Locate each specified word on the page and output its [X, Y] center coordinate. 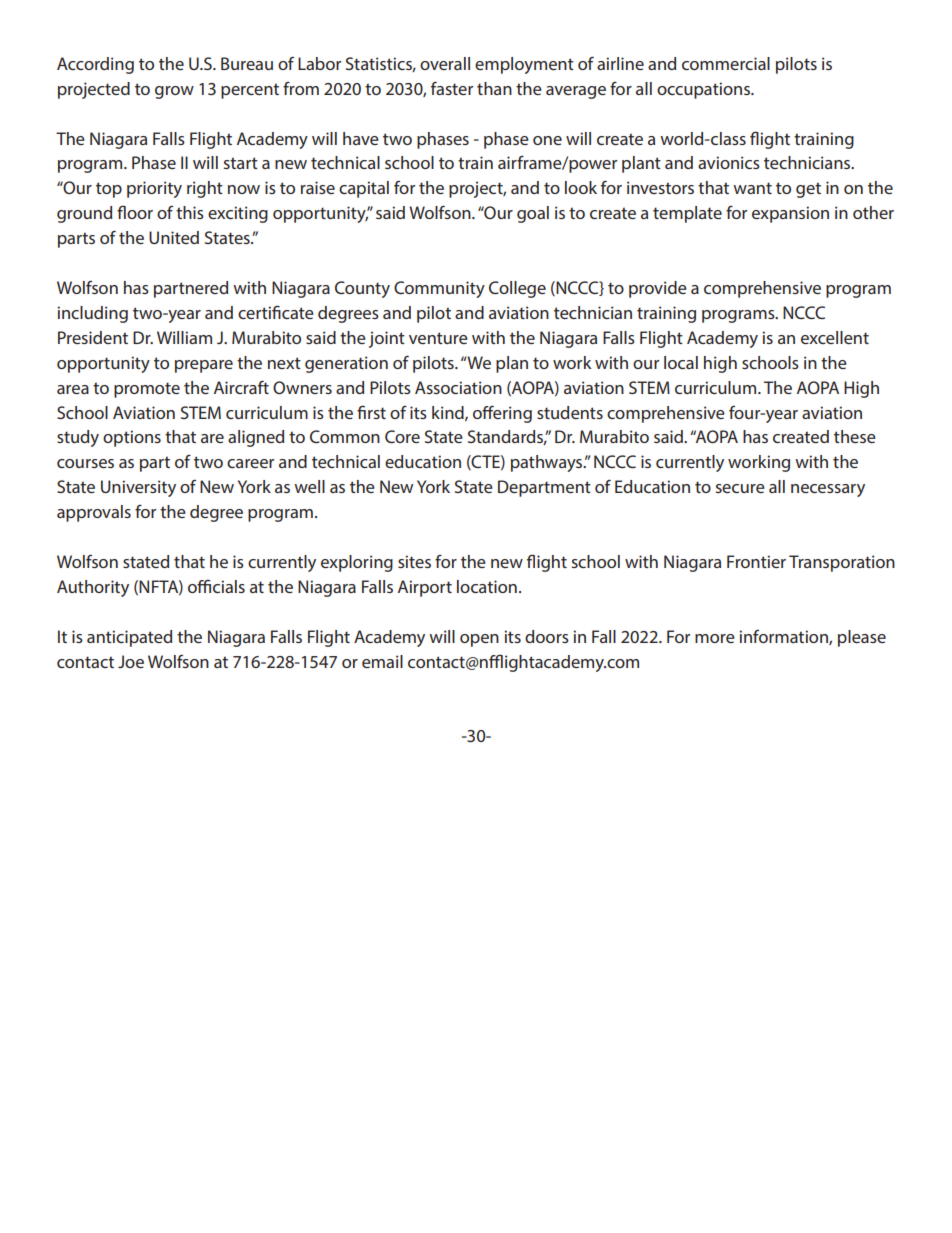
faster [452, 88]
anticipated [129, 638]
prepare [204, 366]
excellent [835, 337]
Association [458, 387]
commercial [726, 63]
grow [174, 92]
